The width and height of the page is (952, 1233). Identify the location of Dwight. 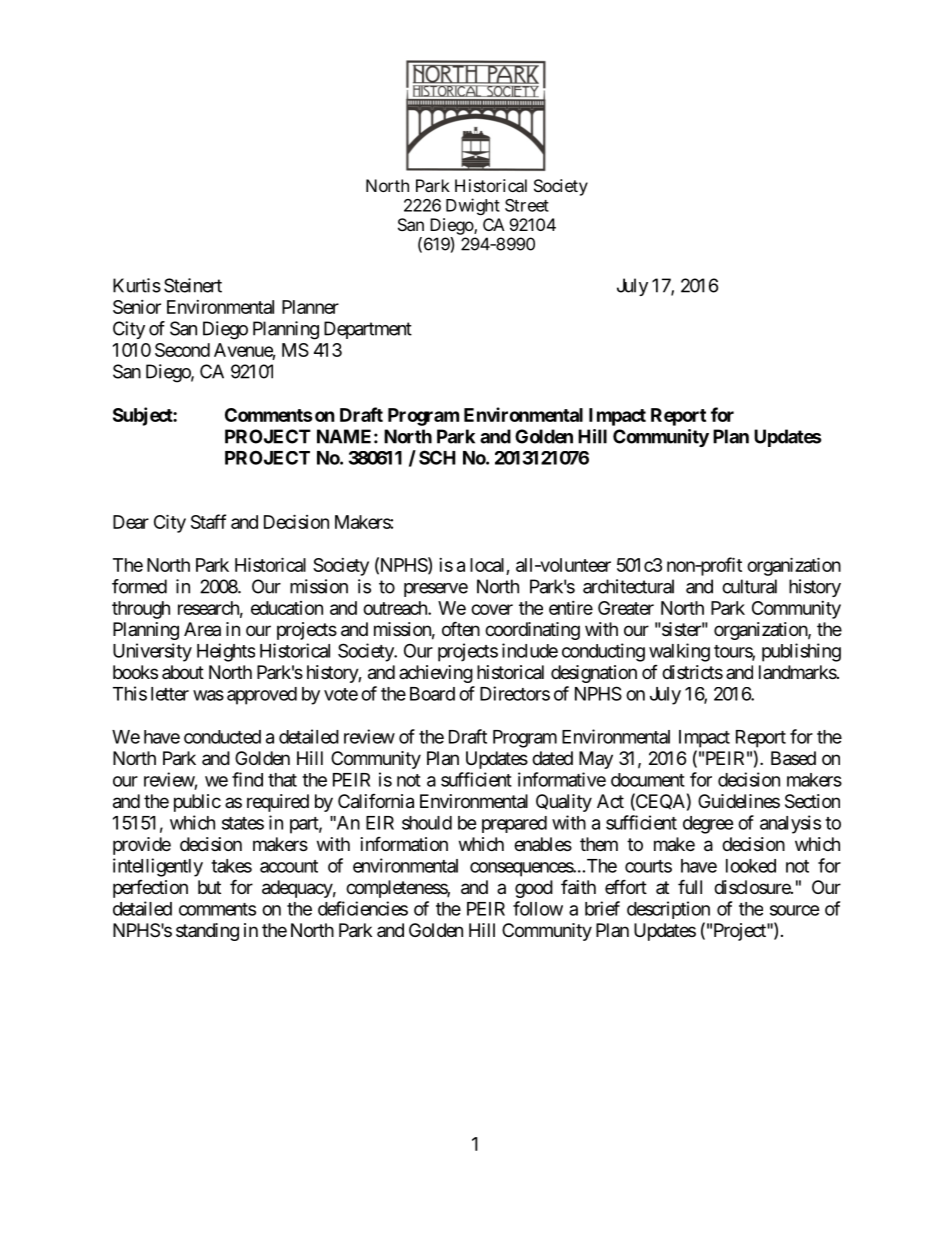
(473, 206).
